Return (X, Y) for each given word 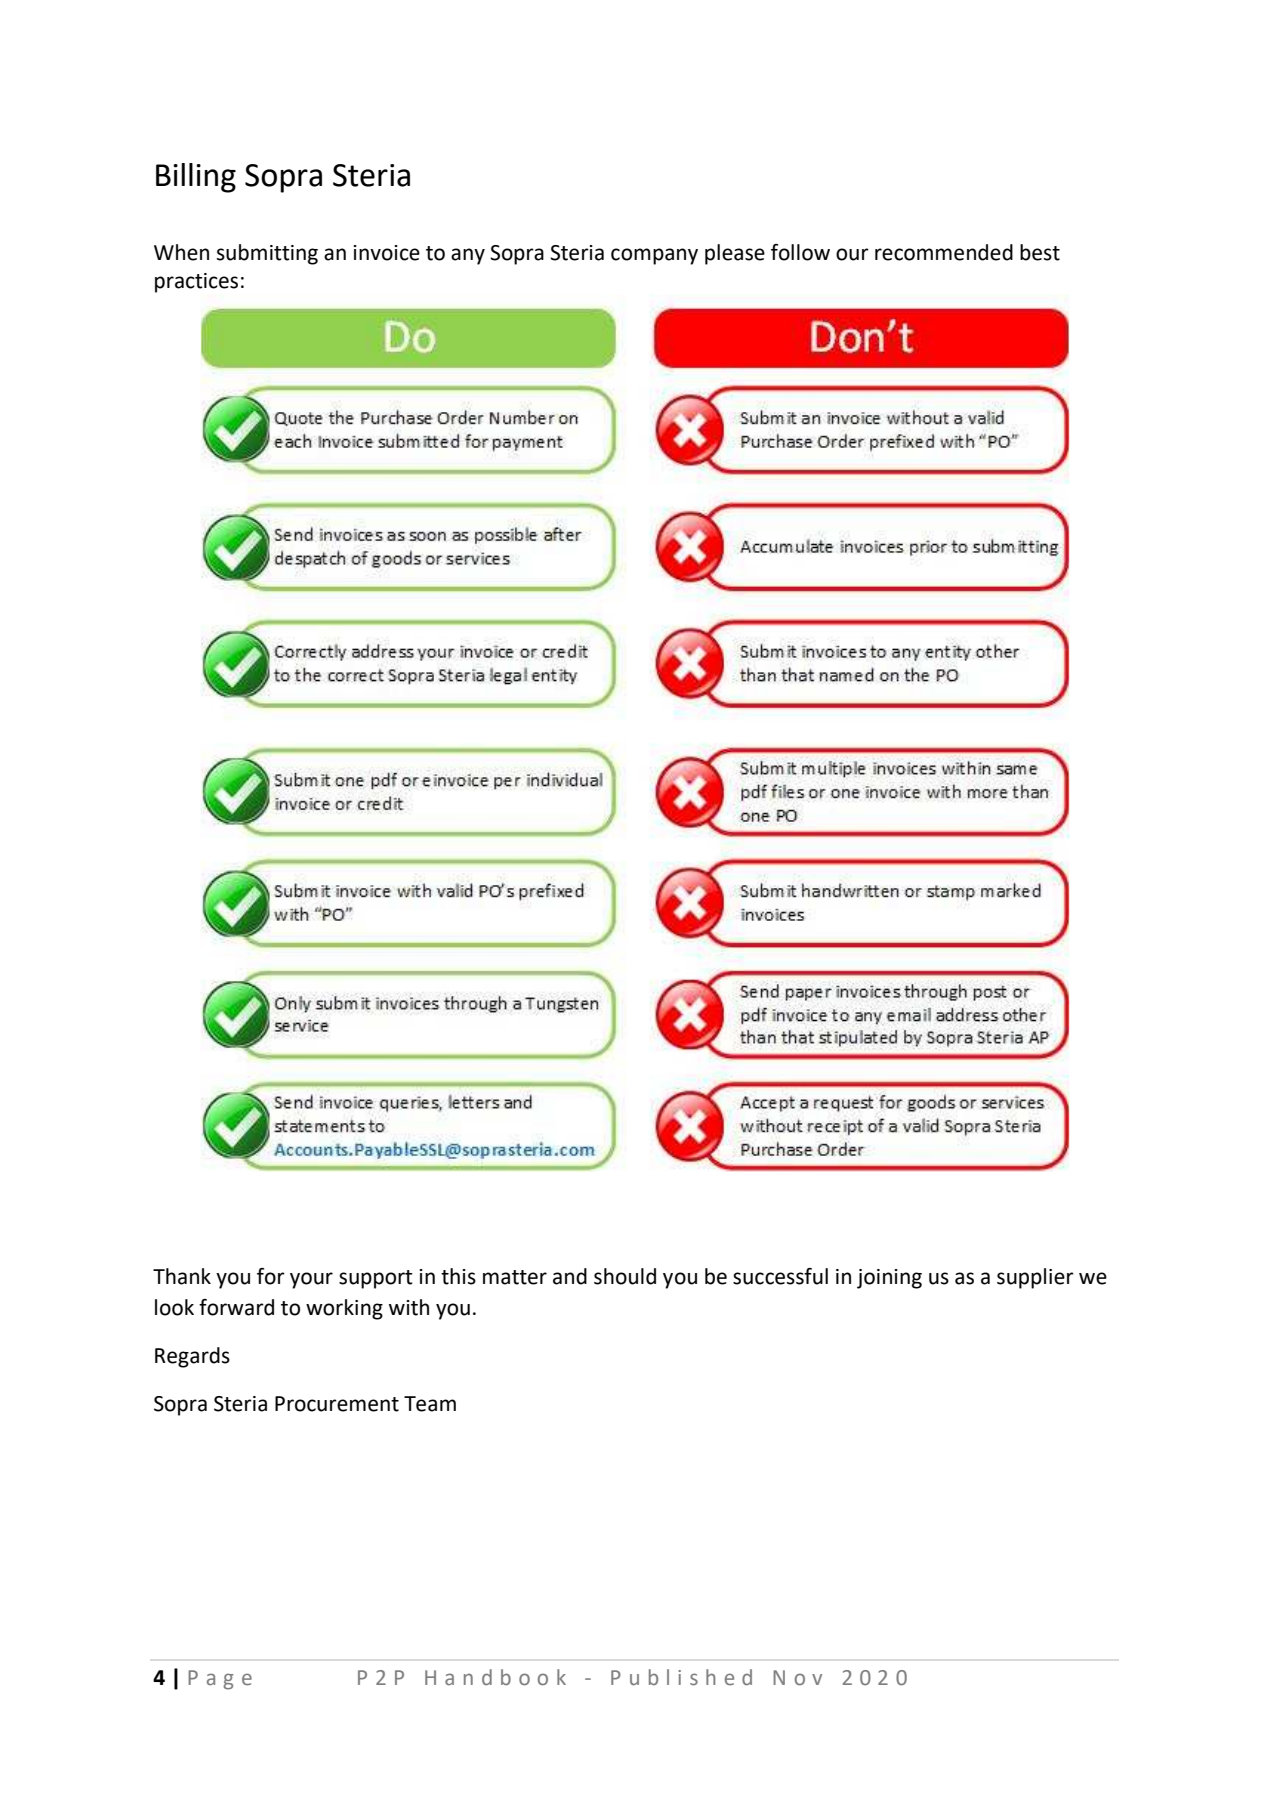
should (625, 1276)
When (181, 252)
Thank (182, 1276)
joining (889, 1279)
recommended (944, 252)
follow (800, 252)
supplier (1035, 1278)
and (570, 1276)
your (311, 1280)
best (1040, 252)
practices (196, 283)
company (654, 256)
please (735, 254)
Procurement (337, 1404)
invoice (387, 253)
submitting (267, 254)
